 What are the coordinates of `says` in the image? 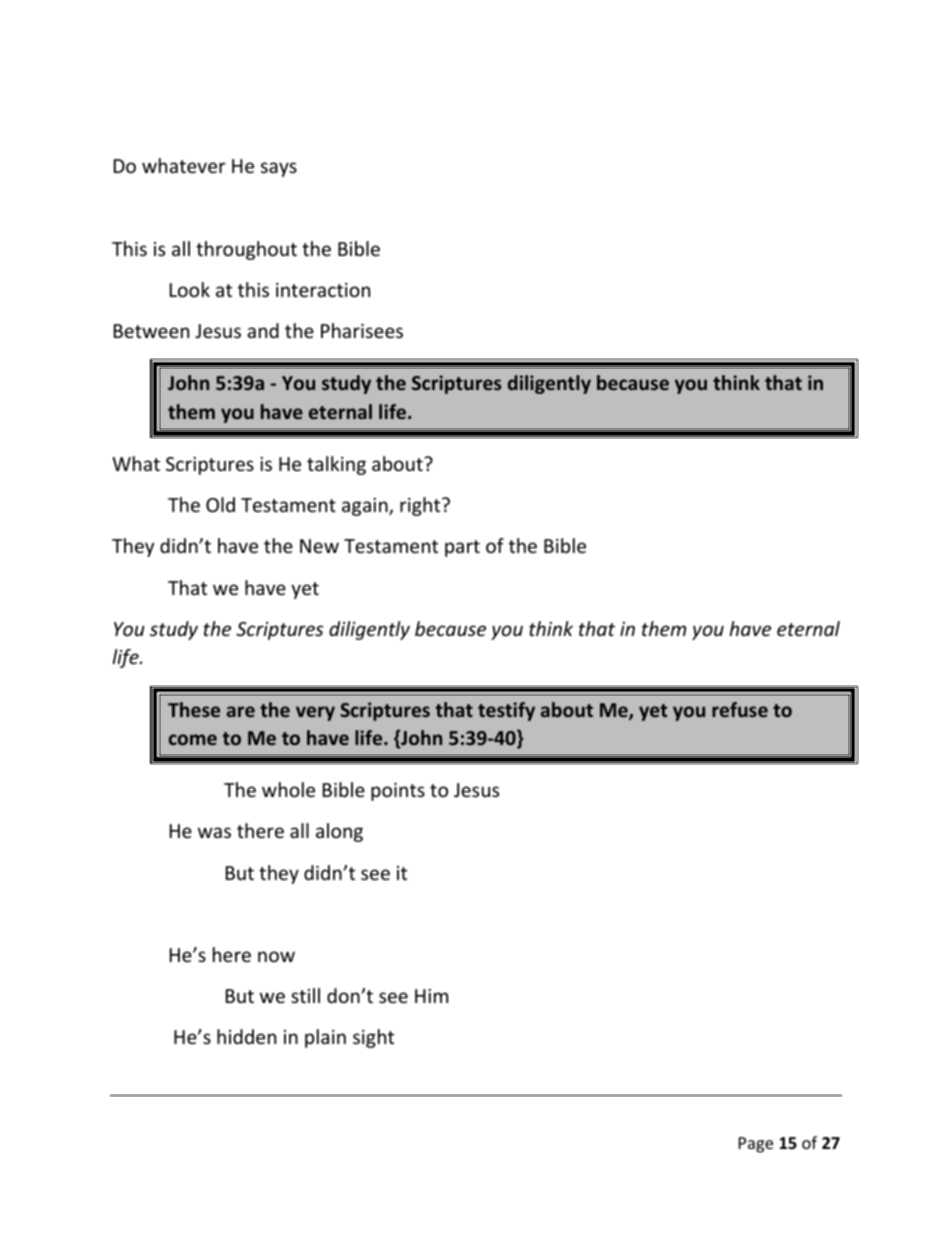 It's located at (279, 169).
